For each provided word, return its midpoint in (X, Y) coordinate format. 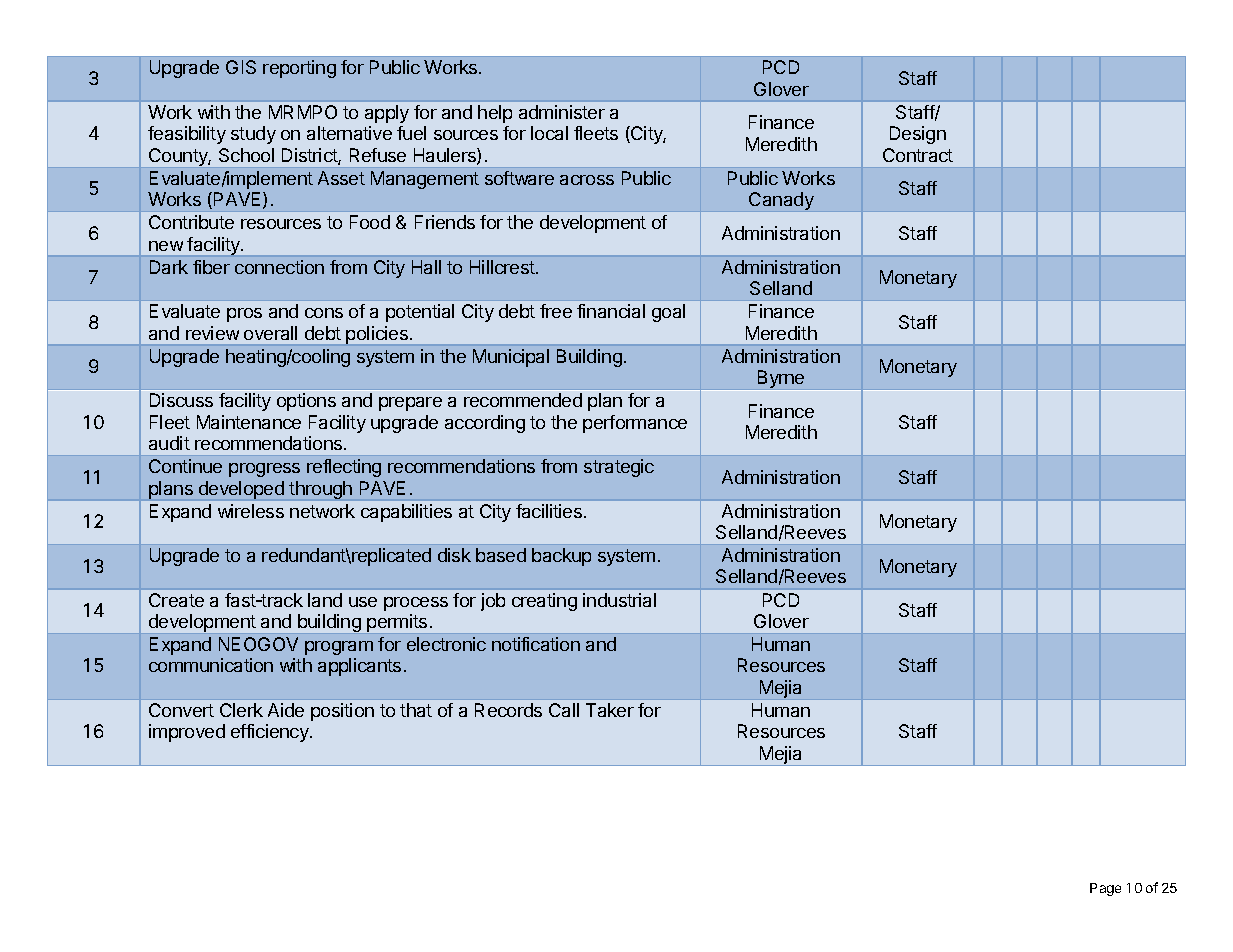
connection (279, 267)
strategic (619, 468)
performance (635, 424)
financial (611, 311)
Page (1105, 889)
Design (918, 135)
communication (211, 665)
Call (564, 710)
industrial (619, 600)
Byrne (781, 379)
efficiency (271, 733)
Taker (610, 710)
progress (264, 470)
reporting (299, 69)
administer (562, 112)
